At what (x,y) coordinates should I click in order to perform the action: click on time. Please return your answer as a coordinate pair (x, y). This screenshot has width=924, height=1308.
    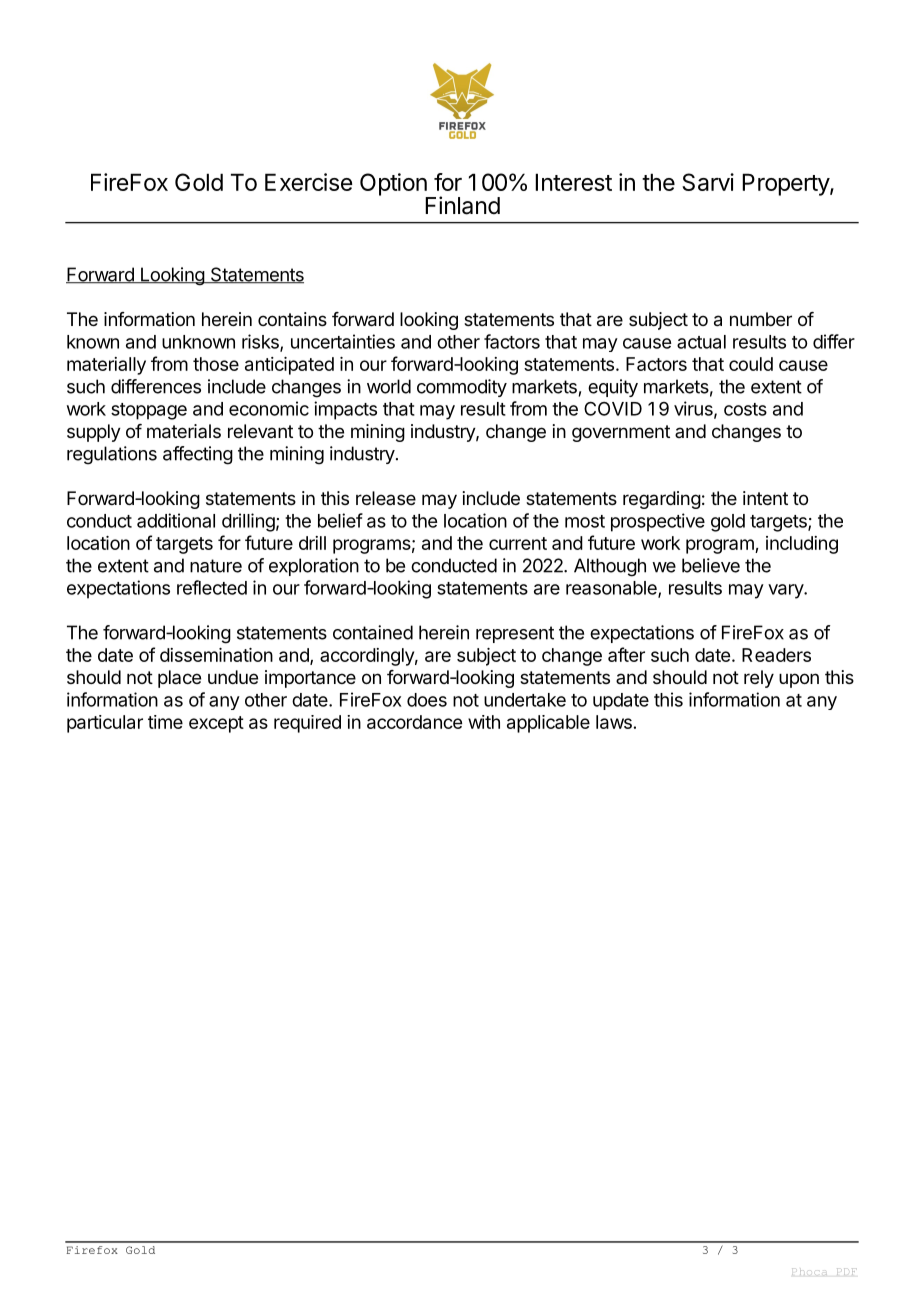
    Looking at the image, I should click on (165, 722).
